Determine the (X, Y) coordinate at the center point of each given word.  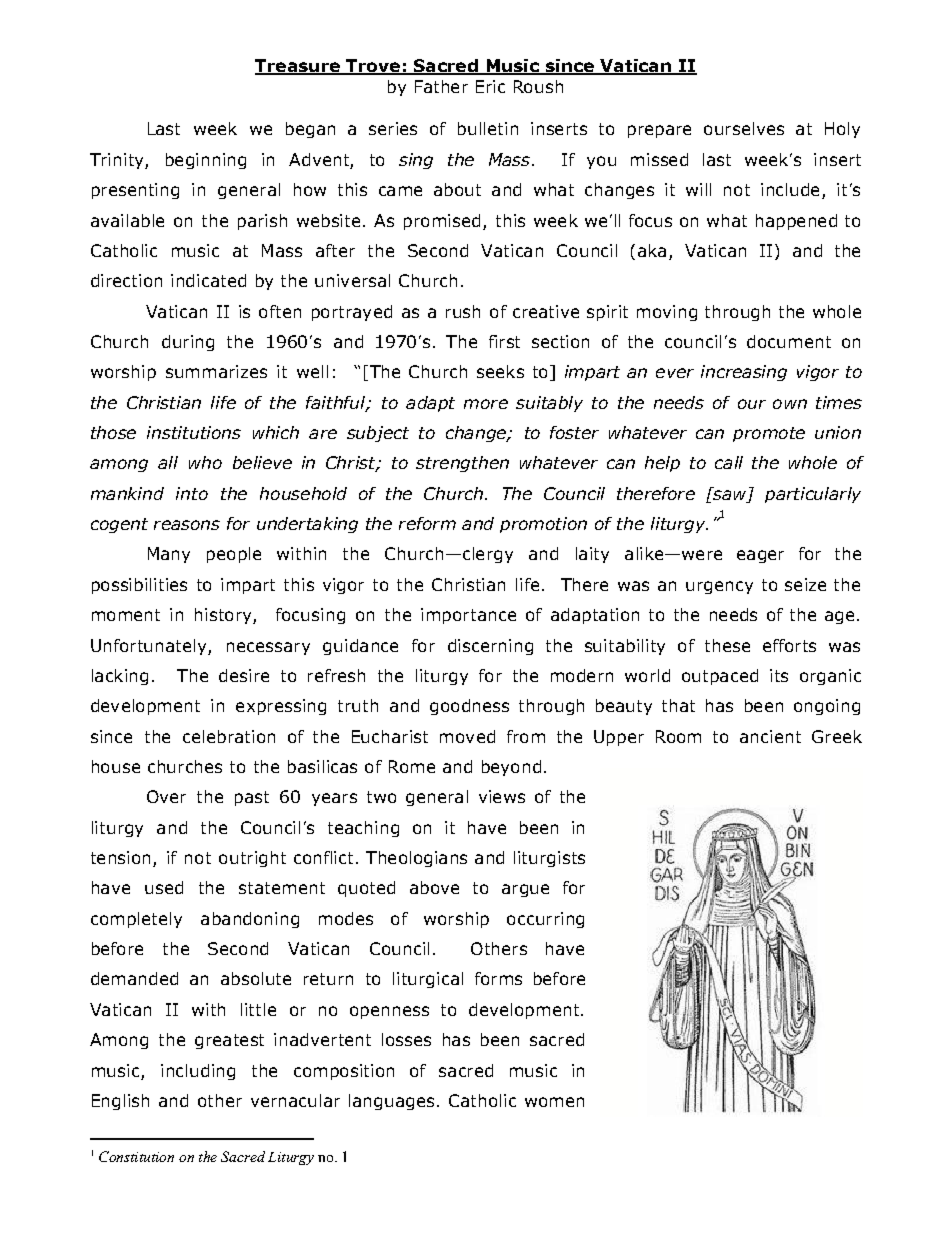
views (502, 796)
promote (769, 434)
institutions (194, 432)
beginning (206, 161)
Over (166, 796)
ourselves (744, 128)
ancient (770, 736)
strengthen (462, 464)
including (198, 1072)
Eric (490, 86)
